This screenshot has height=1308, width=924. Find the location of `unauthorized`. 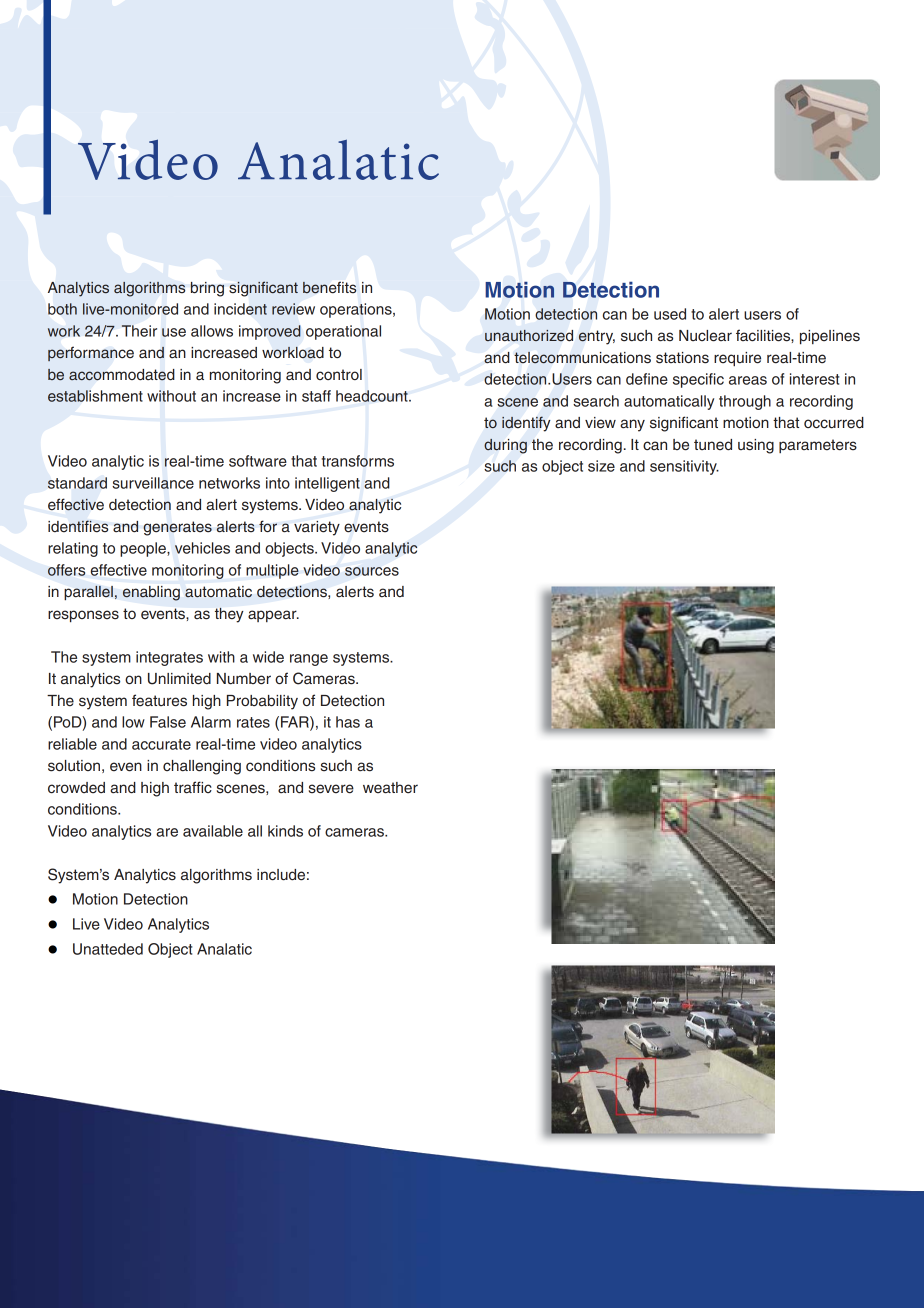

unauthorized is located at coordinates (529, 335).
